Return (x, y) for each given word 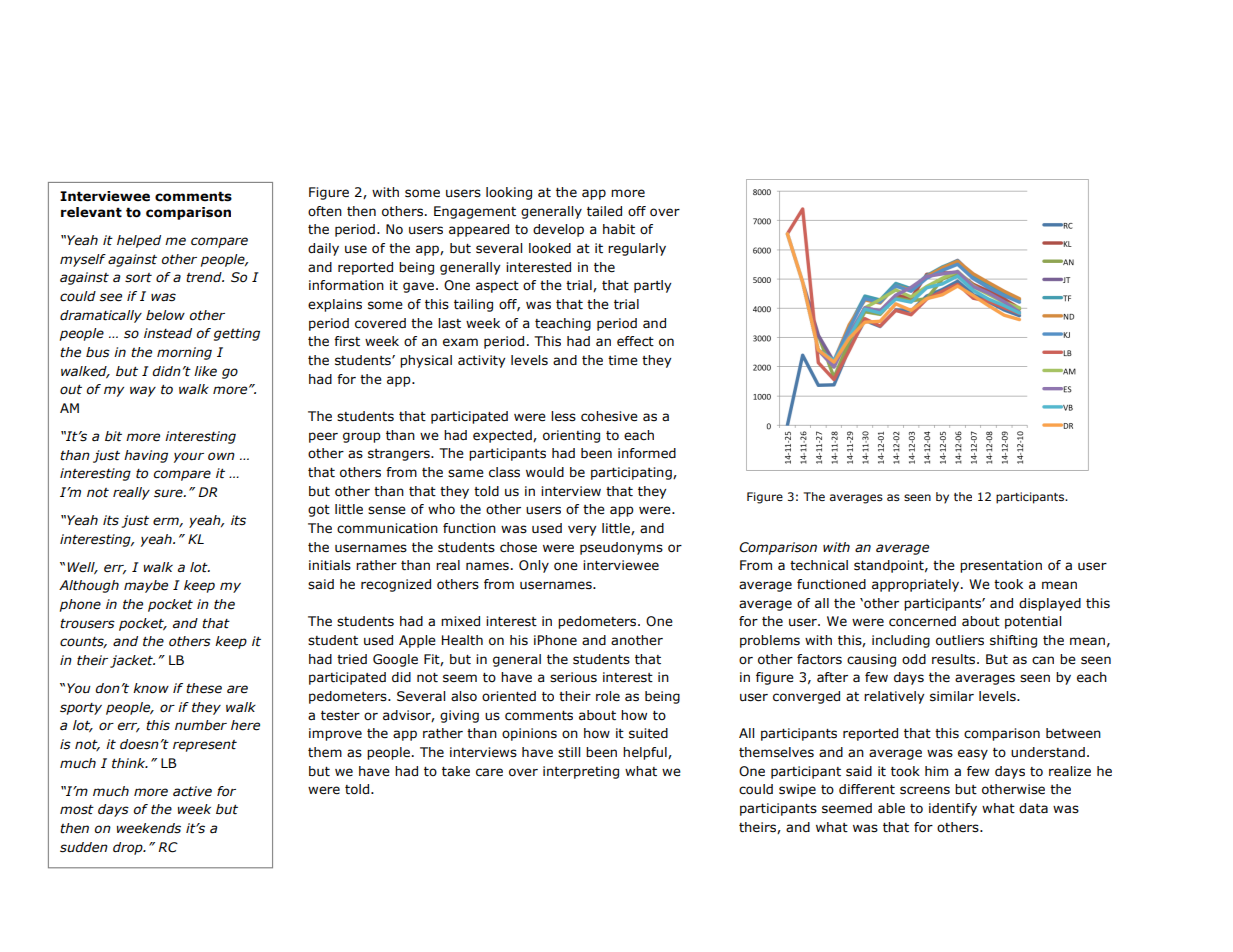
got (319, 511)
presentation (1001, 566)
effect (635, 341)
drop (129, 848)
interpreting (581, 772)
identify (953, 809)
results (955, 659)
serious (573, 677)
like (205, 371)
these (204, 688)
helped (139, 241)
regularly (637, 249)
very (582, 530)
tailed (604, 211)
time (623, 360)
